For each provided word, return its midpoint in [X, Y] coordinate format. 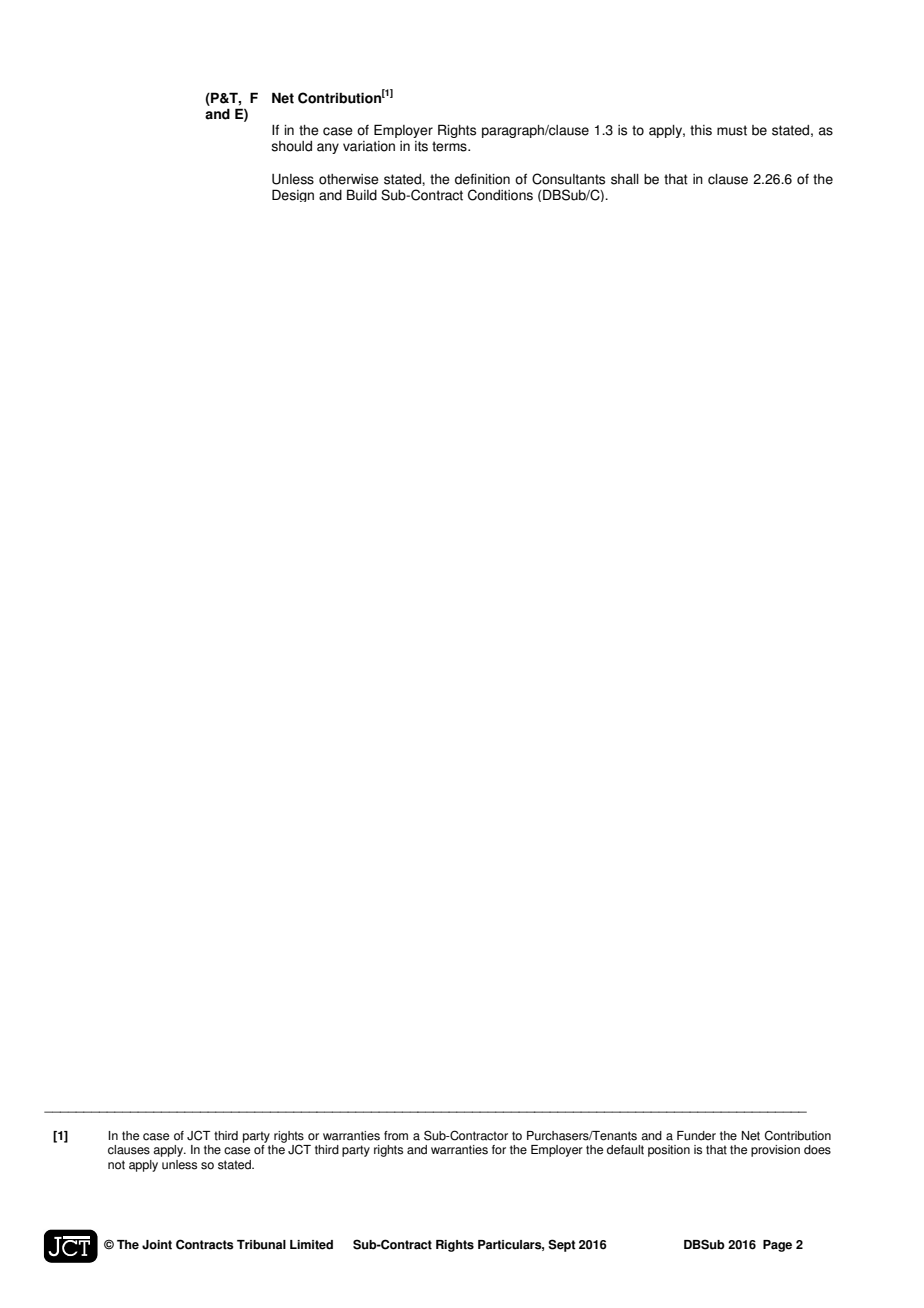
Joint [157, 1245]
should [291, 146]
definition [482, 179]
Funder [696, 1136]
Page [777, 1246]
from [396, 1136]
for [499, 1150]
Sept [562, 1245]
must [732, 130]
